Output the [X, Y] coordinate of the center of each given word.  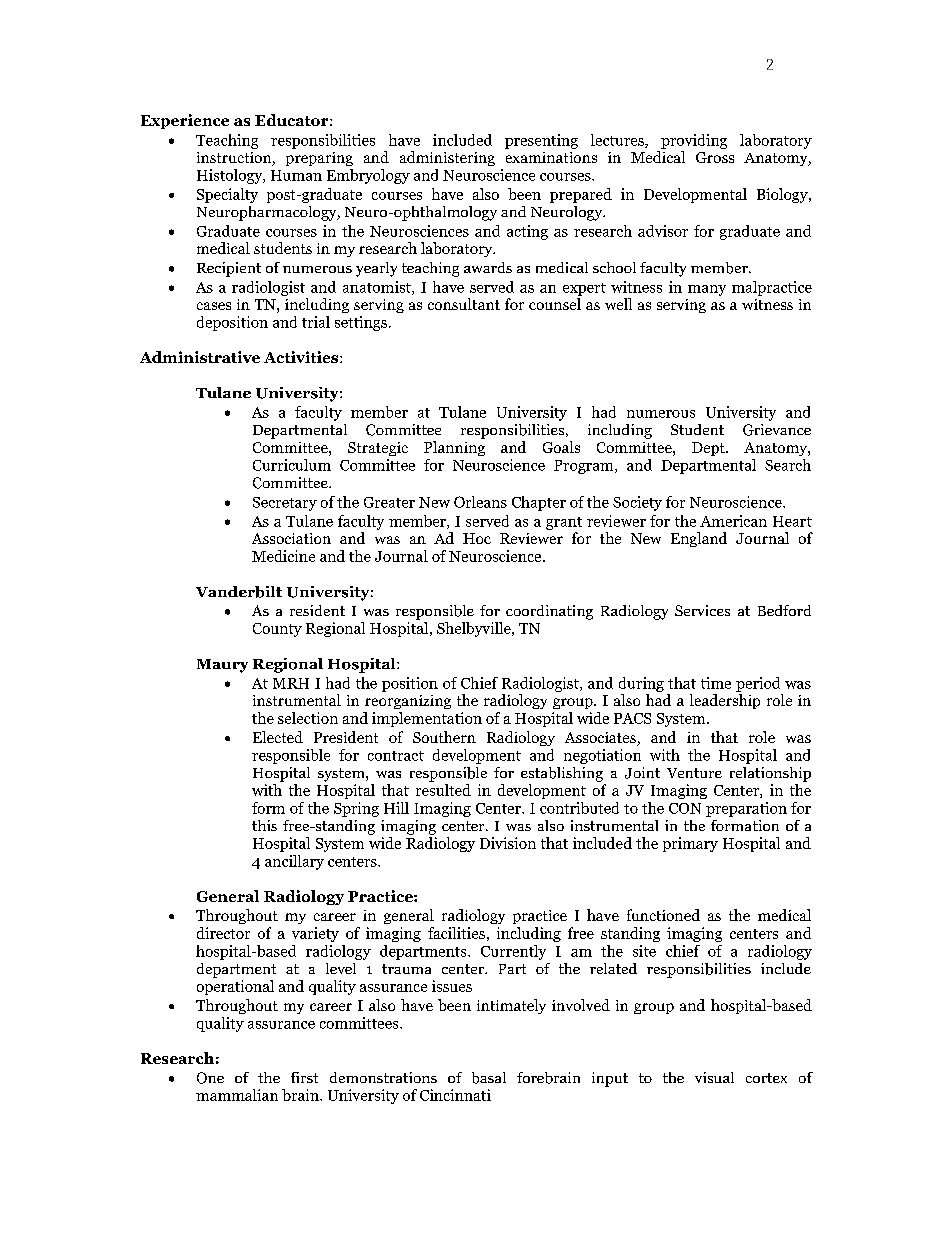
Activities [302, 357]
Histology [231, 176]
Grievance [777, 430]
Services [702, 610]
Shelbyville [475, 629]
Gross [715, 157]
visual [714, 1077]
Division [508, 843]
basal [489, 1078]
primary [690, 844]
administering [447, 158]
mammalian [237, 1095]
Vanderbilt [239, 592]
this [264, 825]
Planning [454, 448]
